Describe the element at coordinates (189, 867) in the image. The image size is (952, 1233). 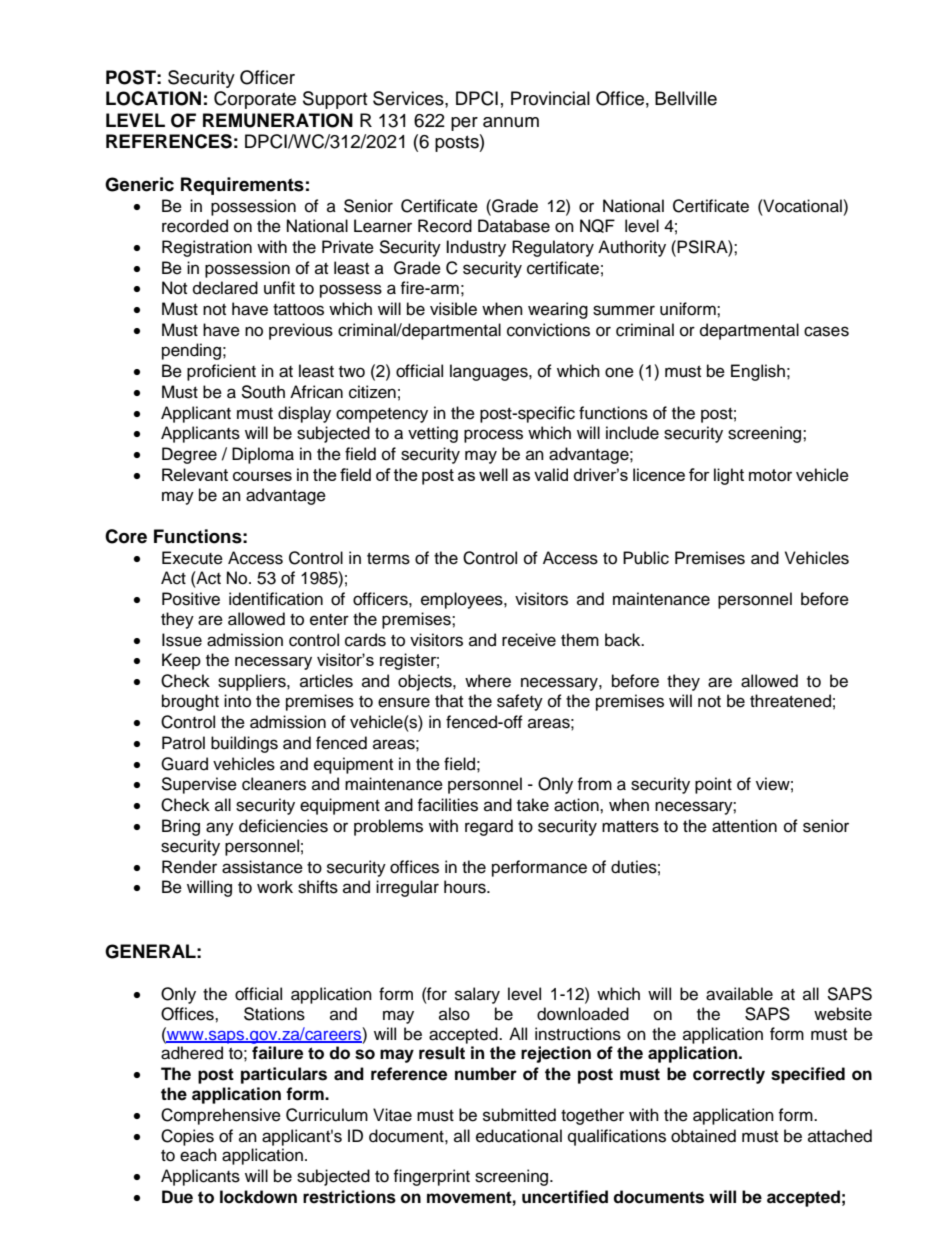
I see `Render` at that location.
